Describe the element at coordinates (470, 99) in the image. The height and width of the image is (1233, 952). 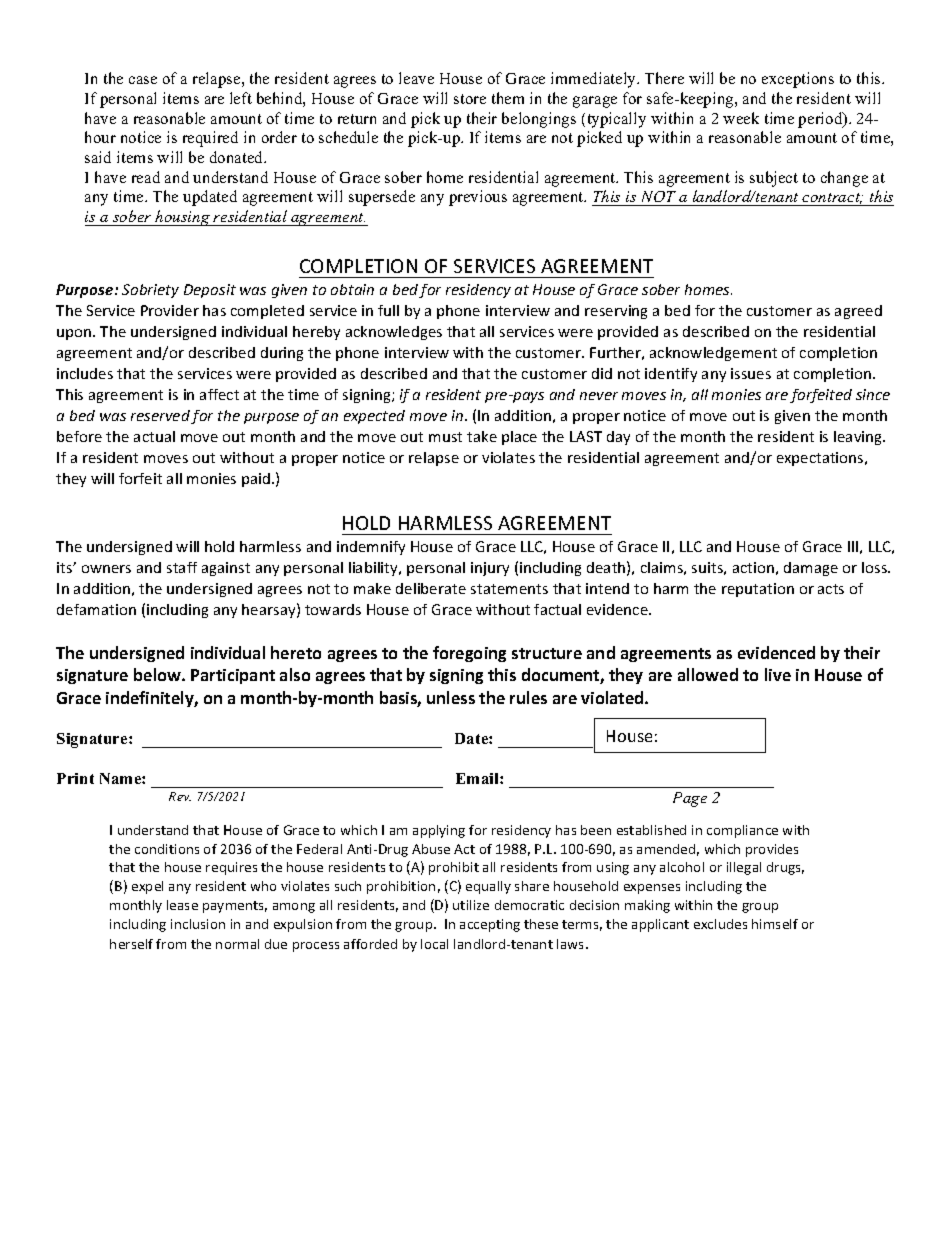
I see `store` at that location.
